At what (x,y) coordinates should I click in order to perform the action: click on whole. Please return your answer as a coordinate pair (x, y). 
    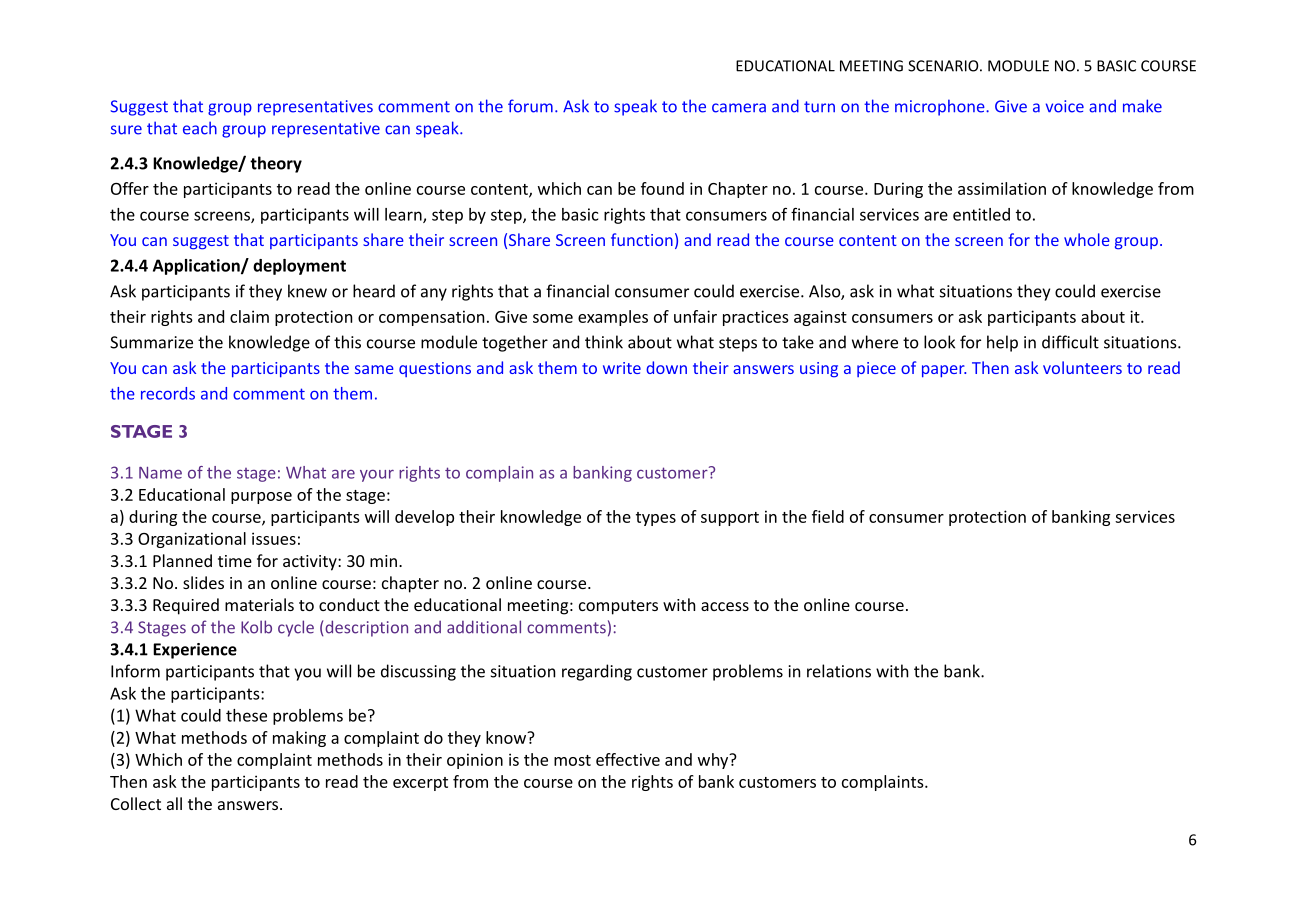
    Looking at the image, I should click on (1087, 239).
